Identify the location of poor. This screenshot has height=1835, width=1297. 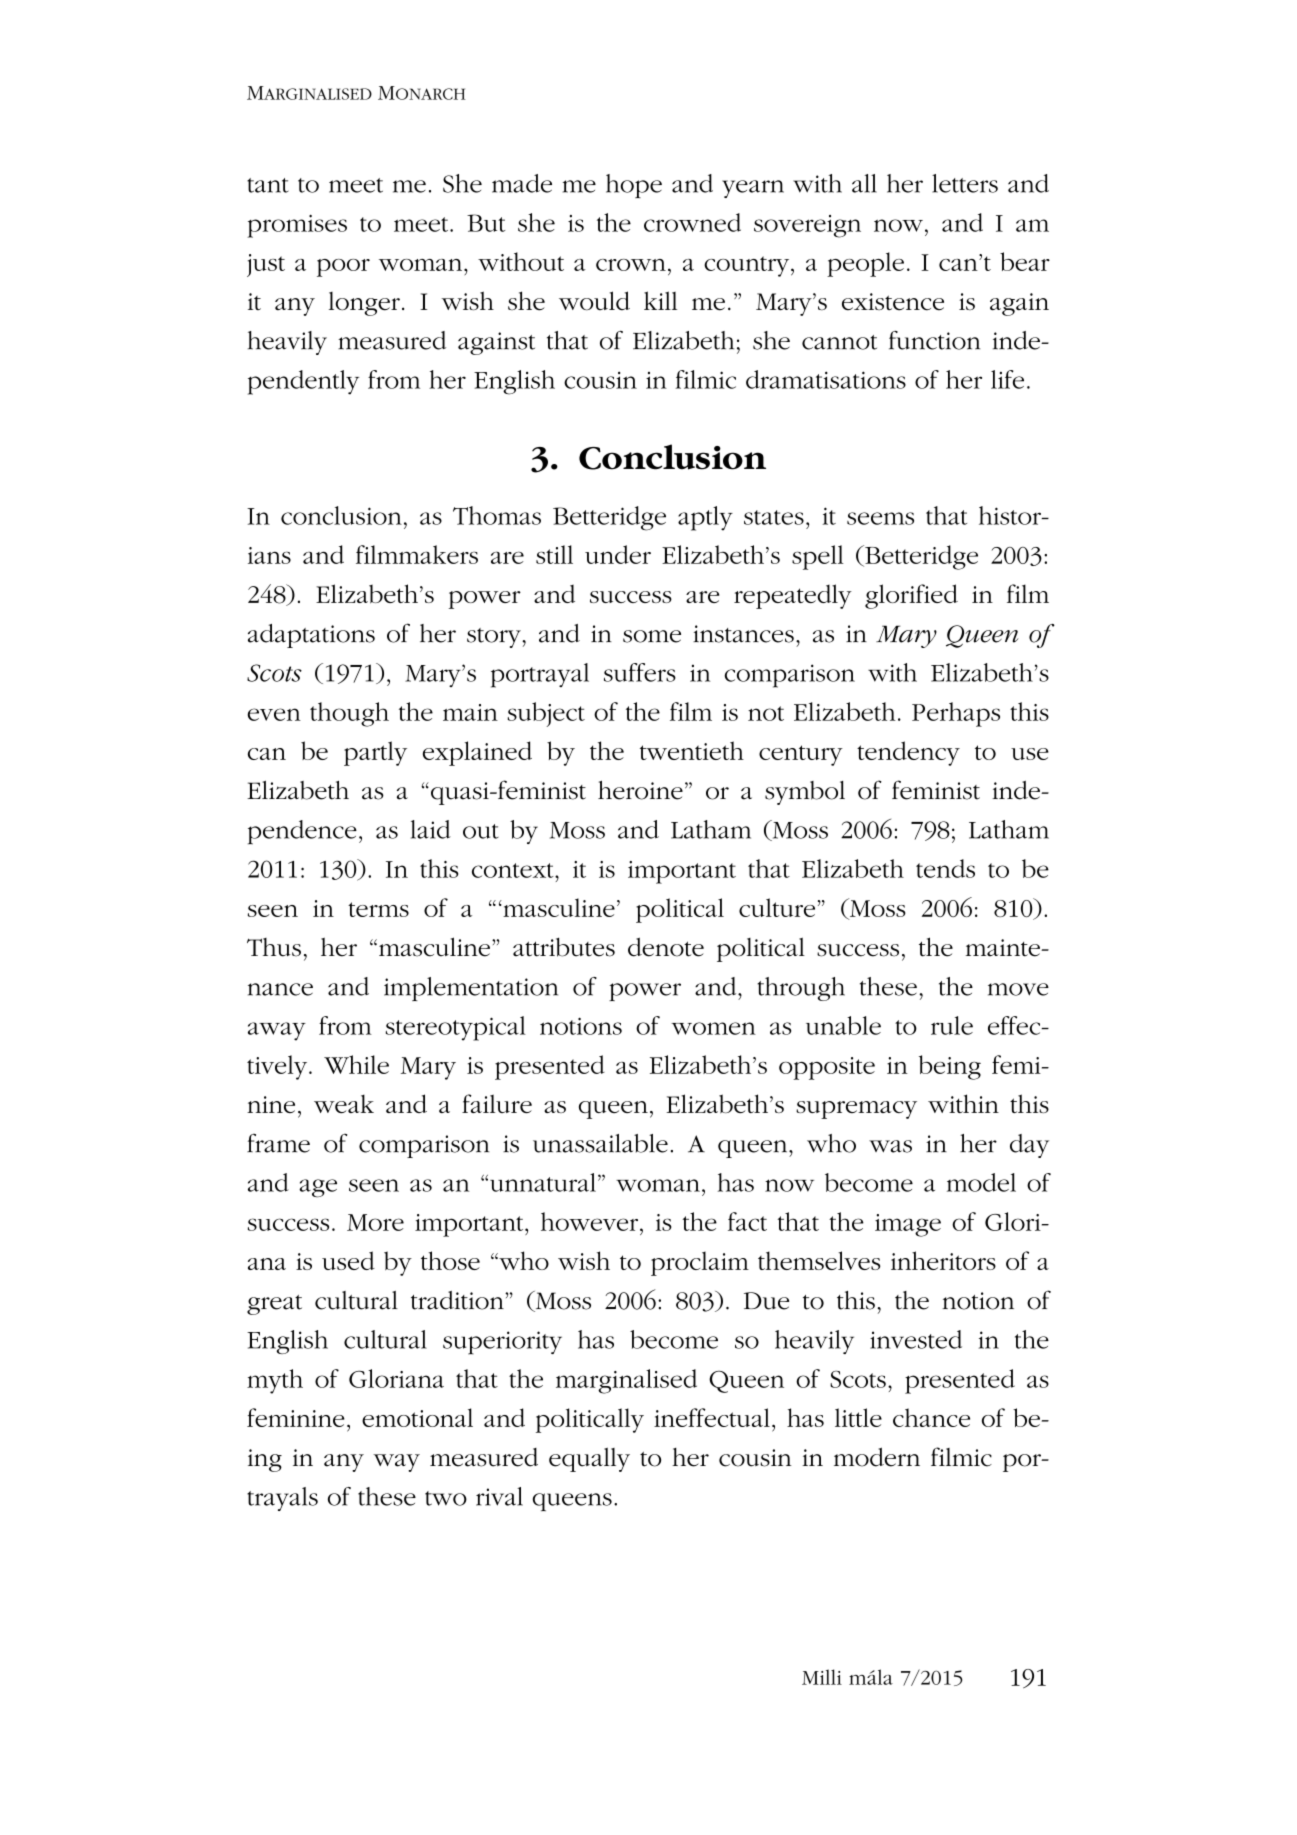
(343, 268).
